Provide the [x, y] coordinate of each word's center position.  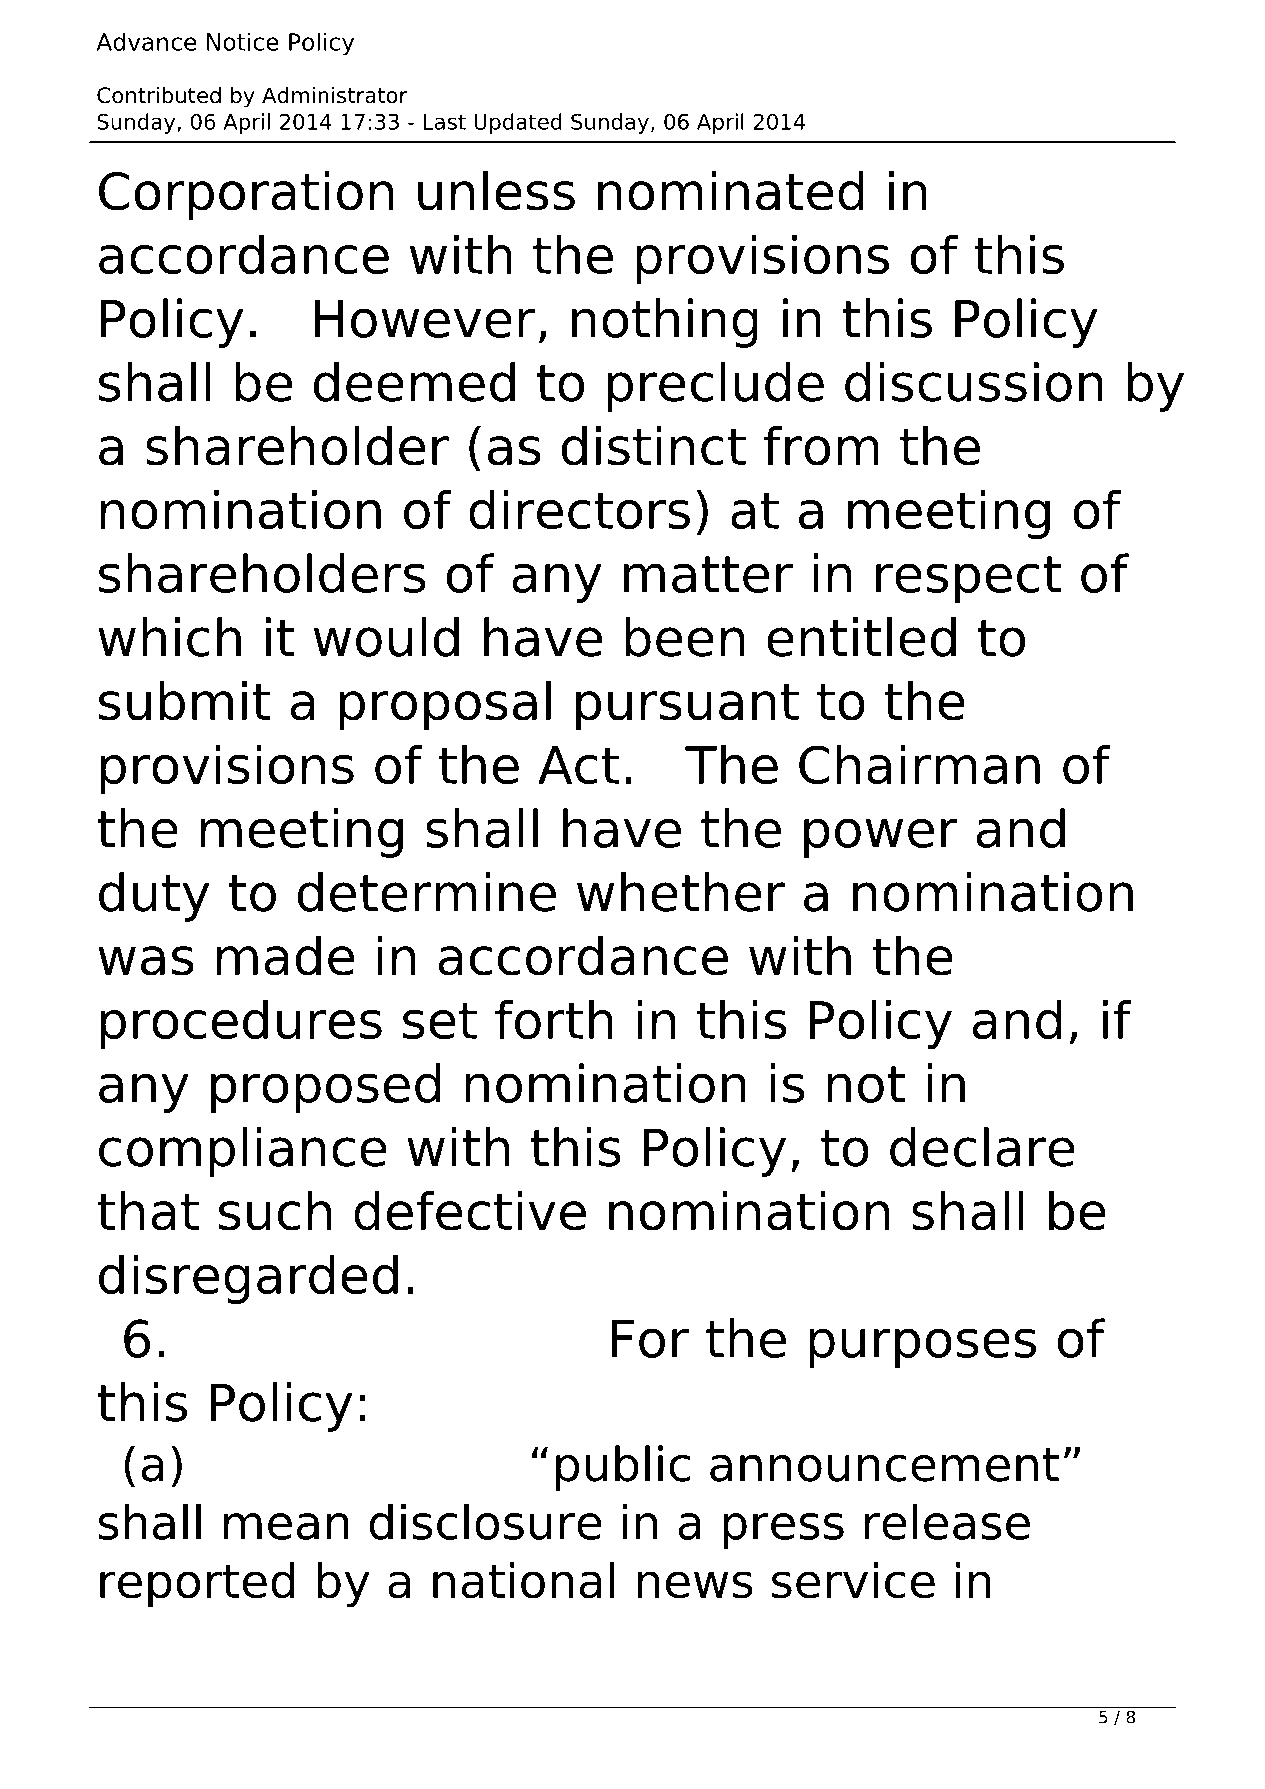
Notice [243, 41]
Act [579, 765]
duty [154, 897]
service [853, 1580]
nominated [731, 191]
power [881, 838]
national [524, 1580]
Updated [518, 123]
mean [286, 1526]
